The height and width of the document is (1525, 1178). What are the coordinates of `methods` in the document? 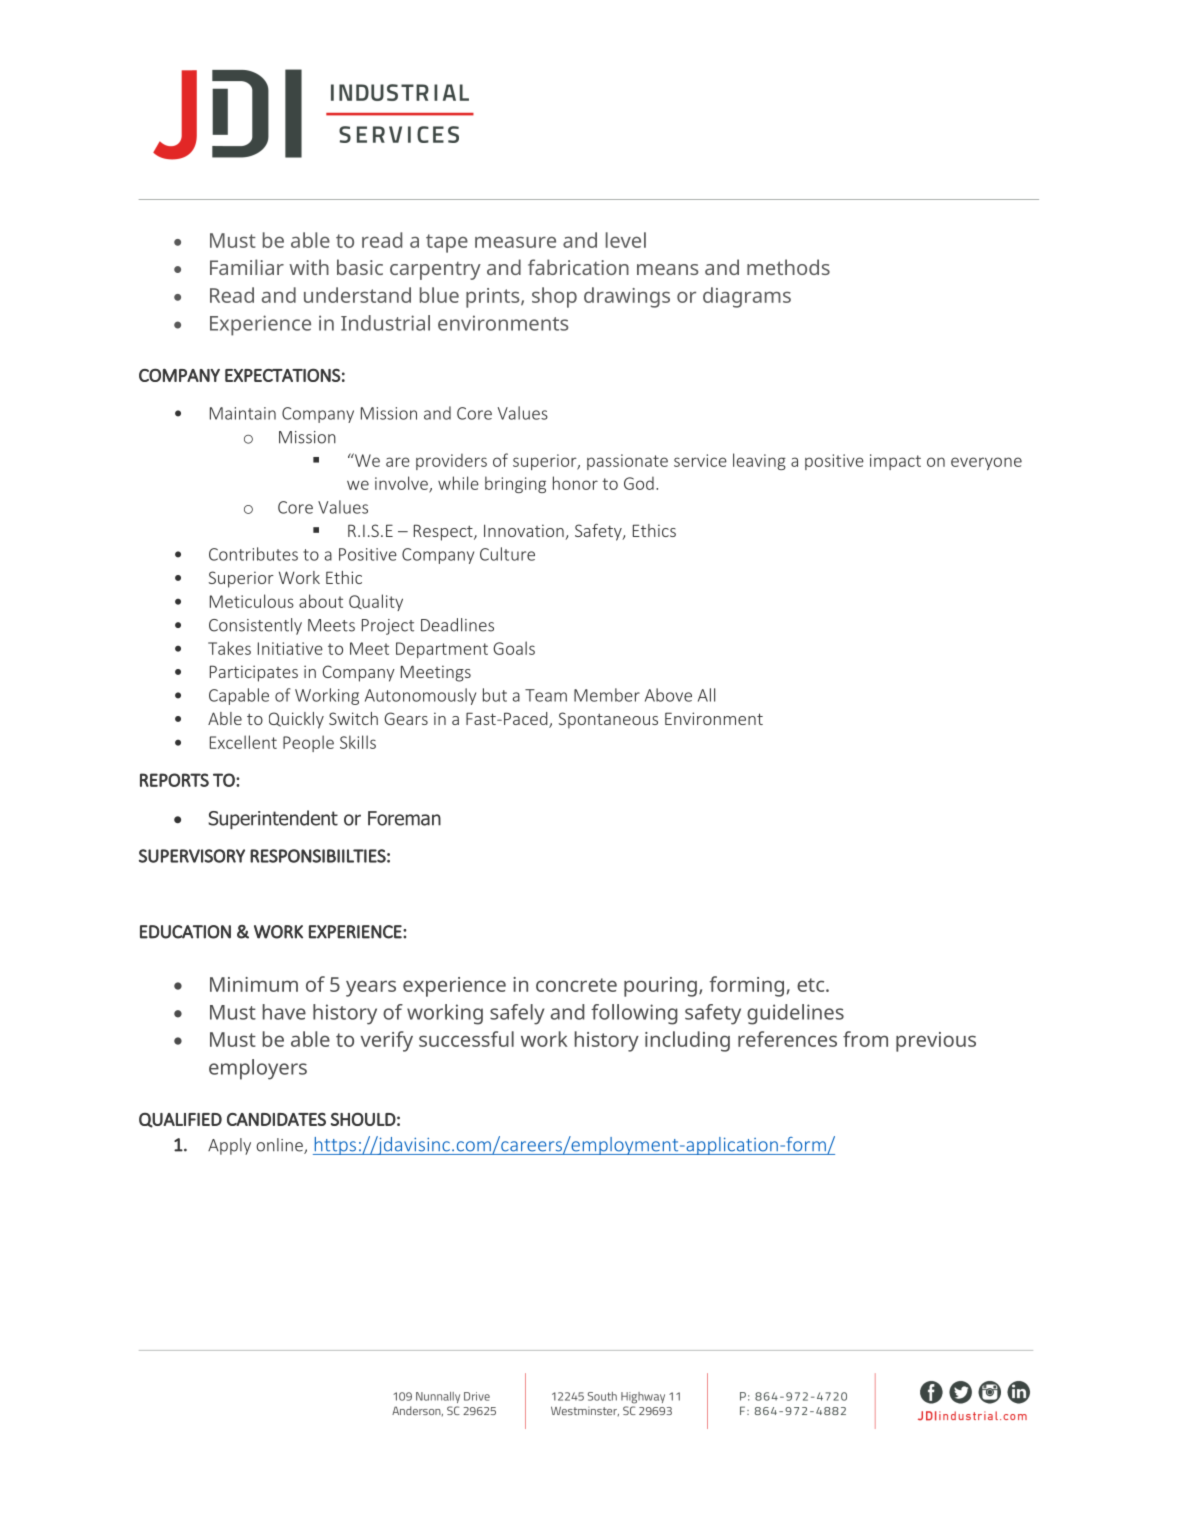 It's located at (788, 267).
